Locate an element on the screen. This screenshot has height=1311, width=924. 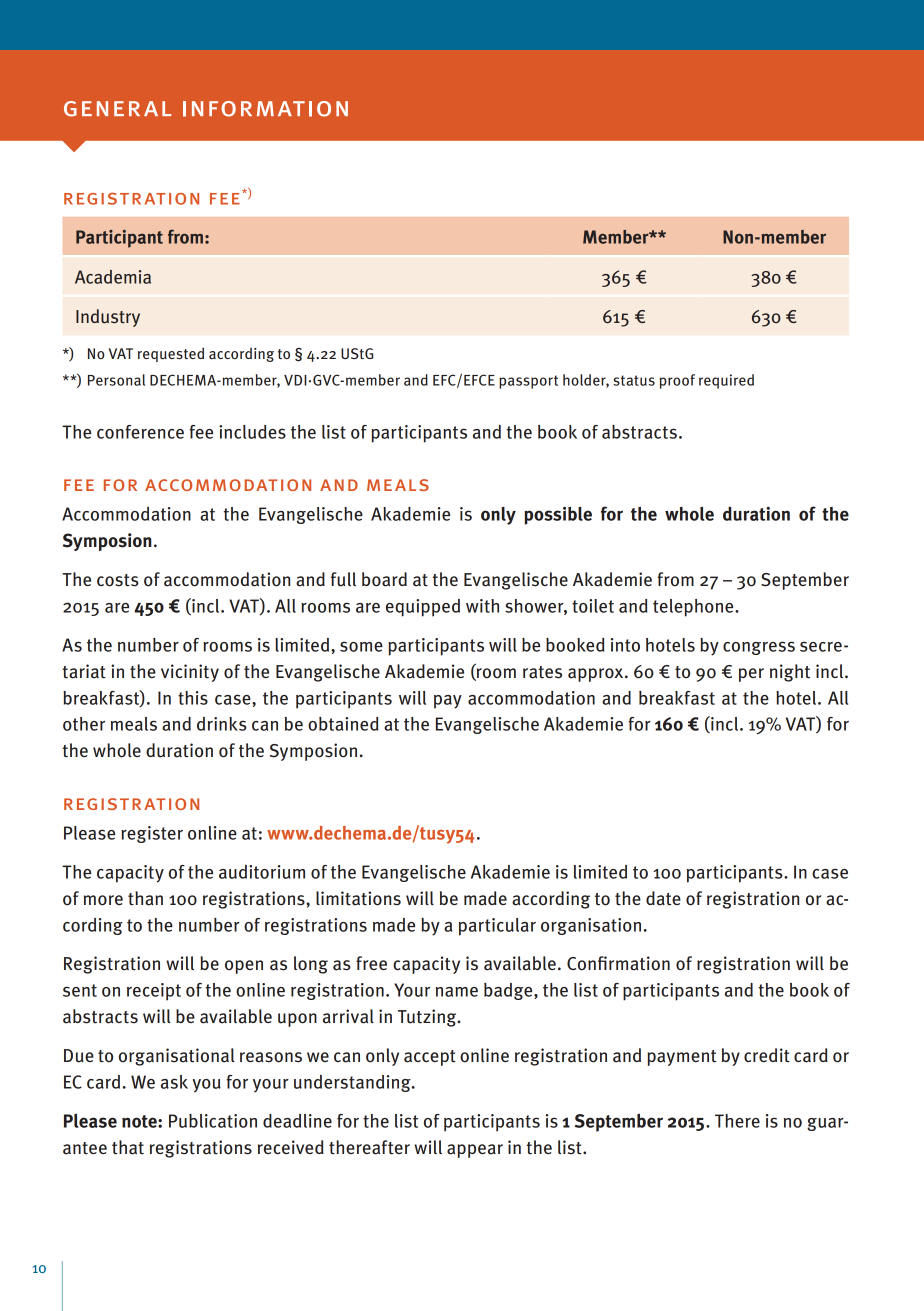
information is located at coordinates (265, 109).
